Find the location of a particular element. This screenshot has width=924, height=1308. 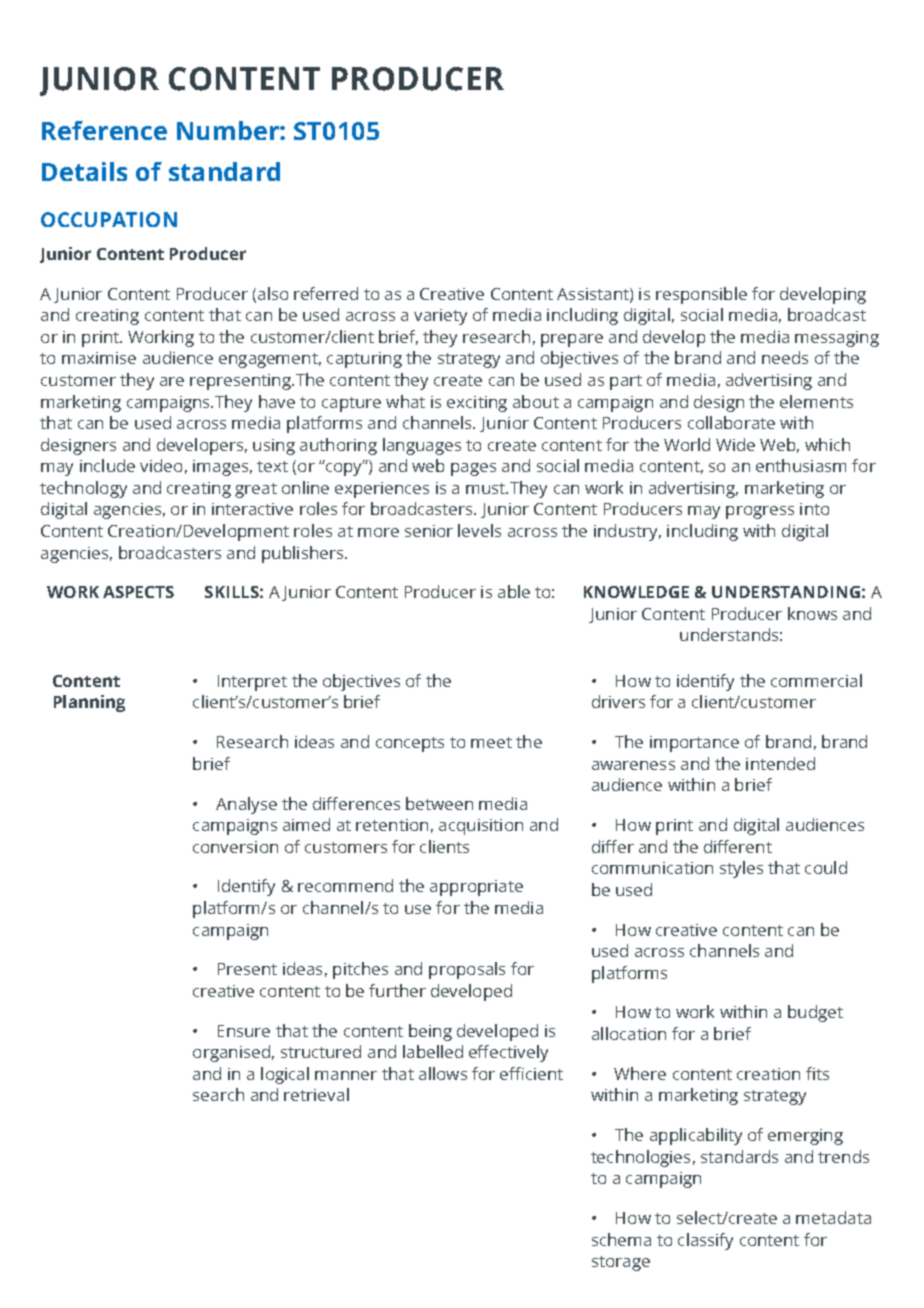

commercial is located at coordinates (816, 680).
